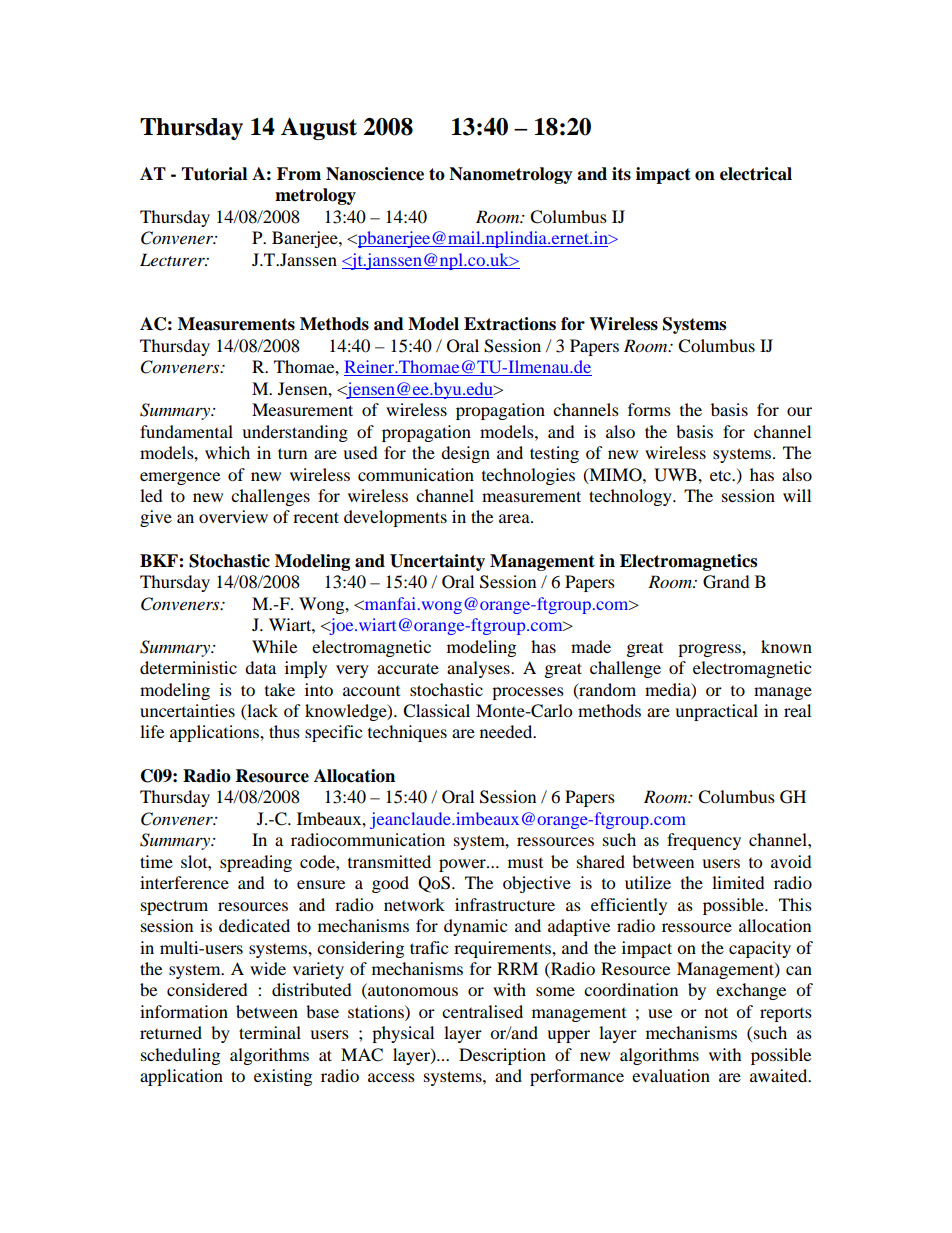  I want to click on thus, so click(284, 731).
